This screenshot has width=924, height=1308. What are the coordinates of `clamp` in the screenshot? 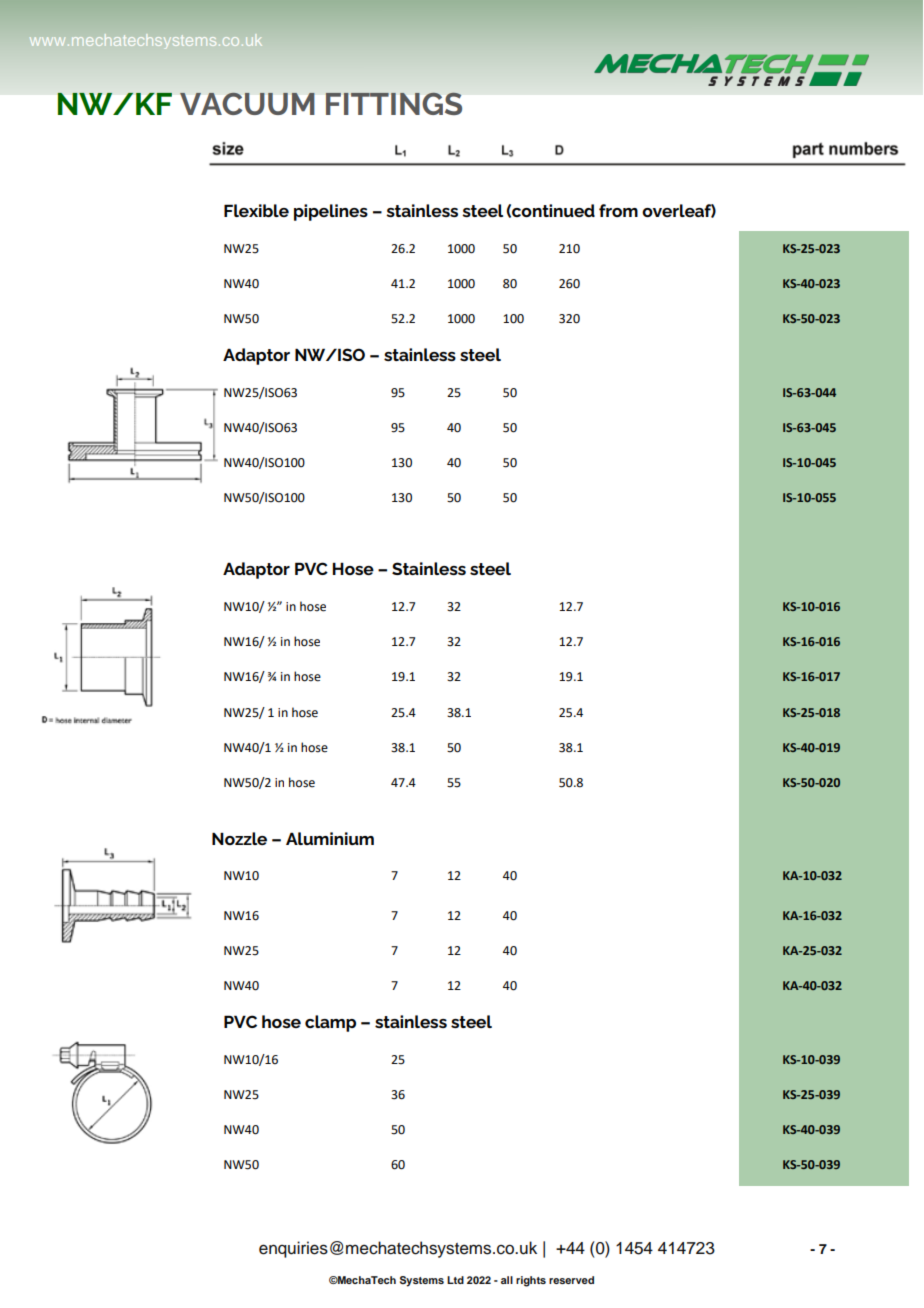 It's located at (330, 1023).
